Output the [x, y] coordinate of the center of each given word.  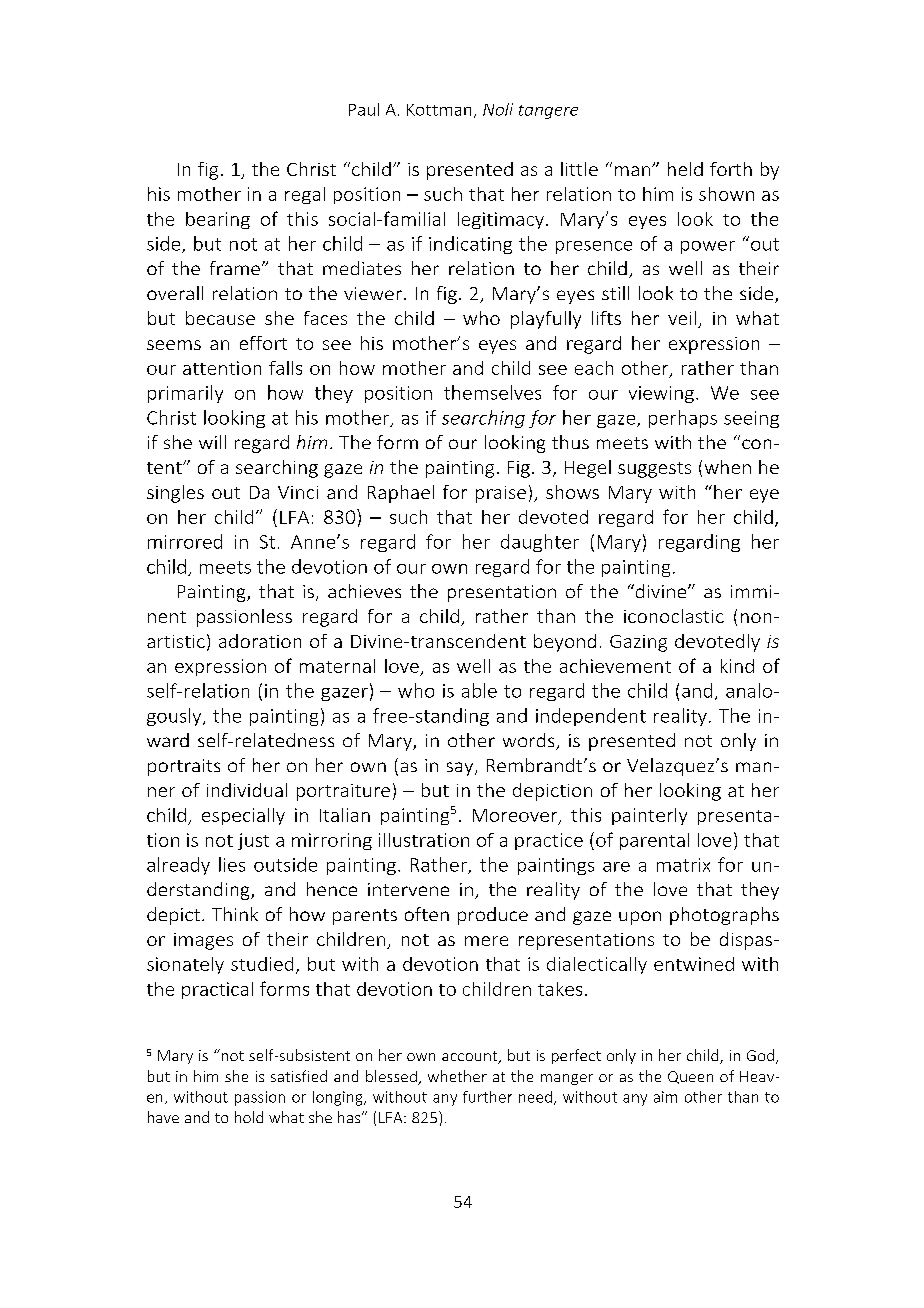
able [479, 690]
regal [305, 195]
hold [249, 1117]
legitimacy [501, 220]
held [685, 169]
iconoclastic [674, 616]
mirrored [185, 541]
